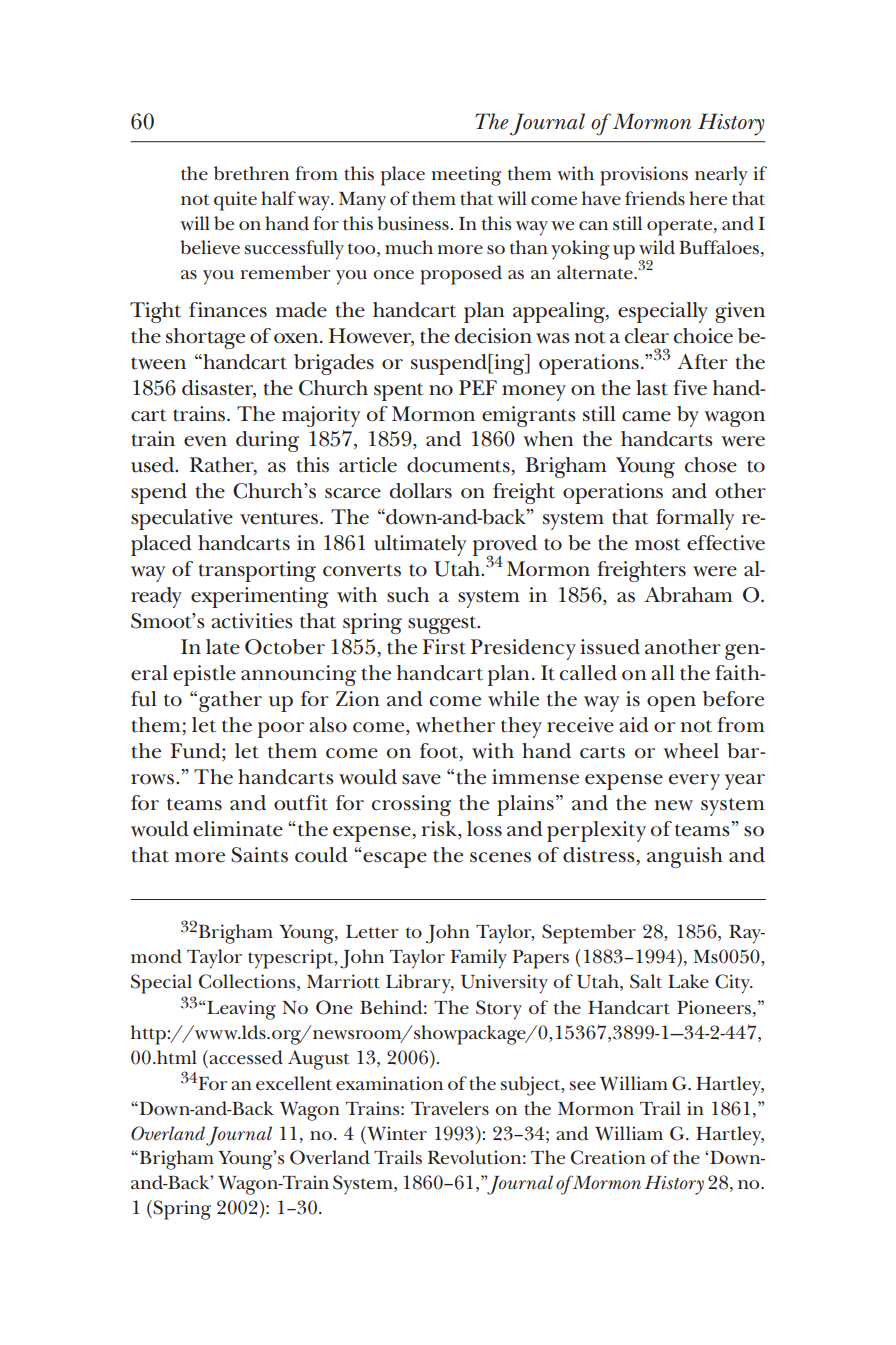  Describe the element at coordinates (671, 704) in the image. I see `open` at that location.
